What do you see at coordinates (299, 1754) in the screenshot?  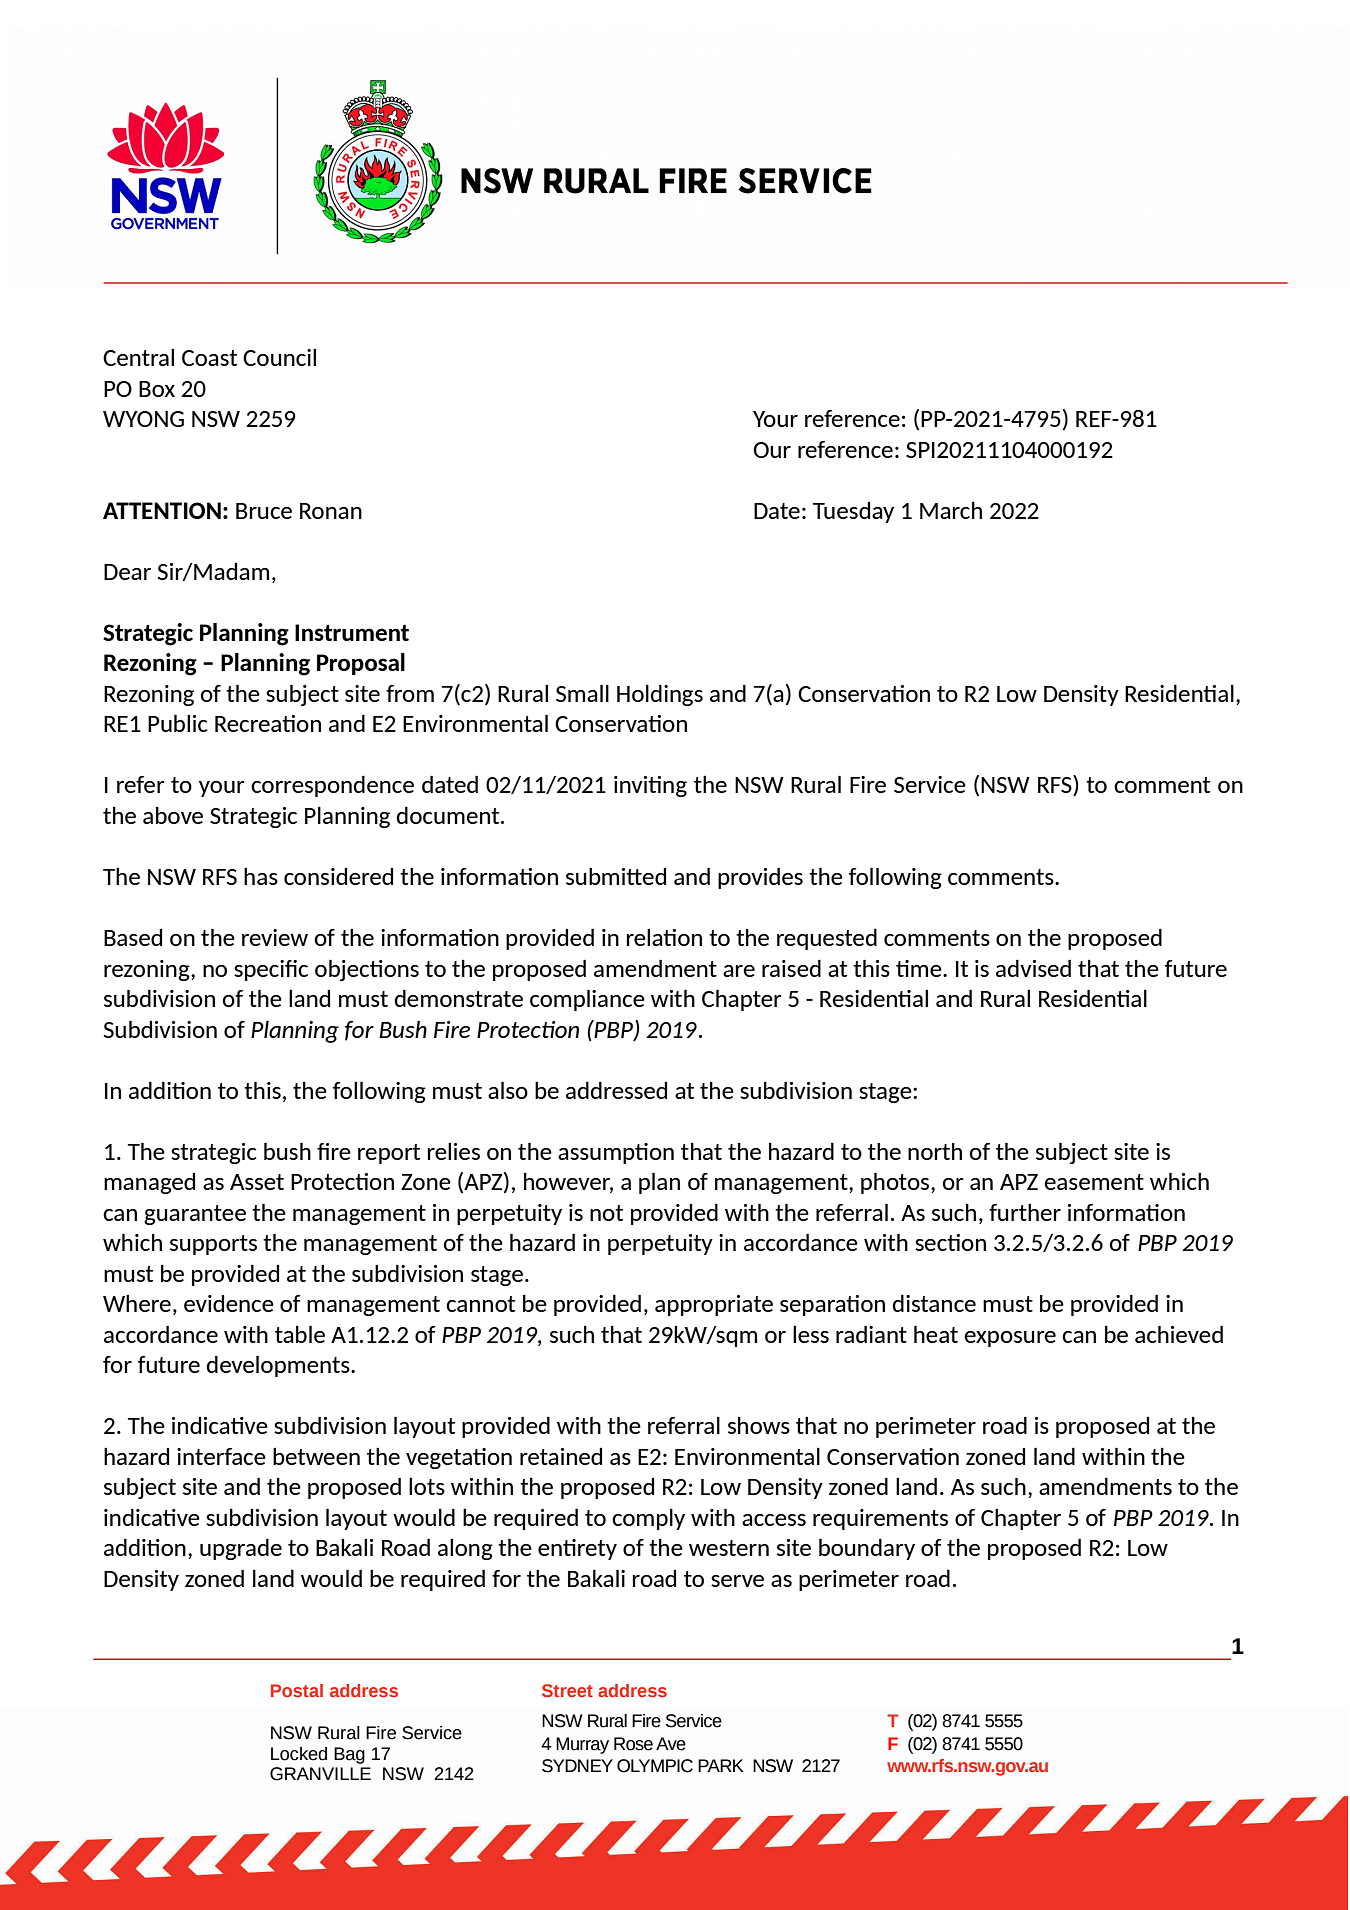 I see `Locked` at bounding box center [299, 1754].
